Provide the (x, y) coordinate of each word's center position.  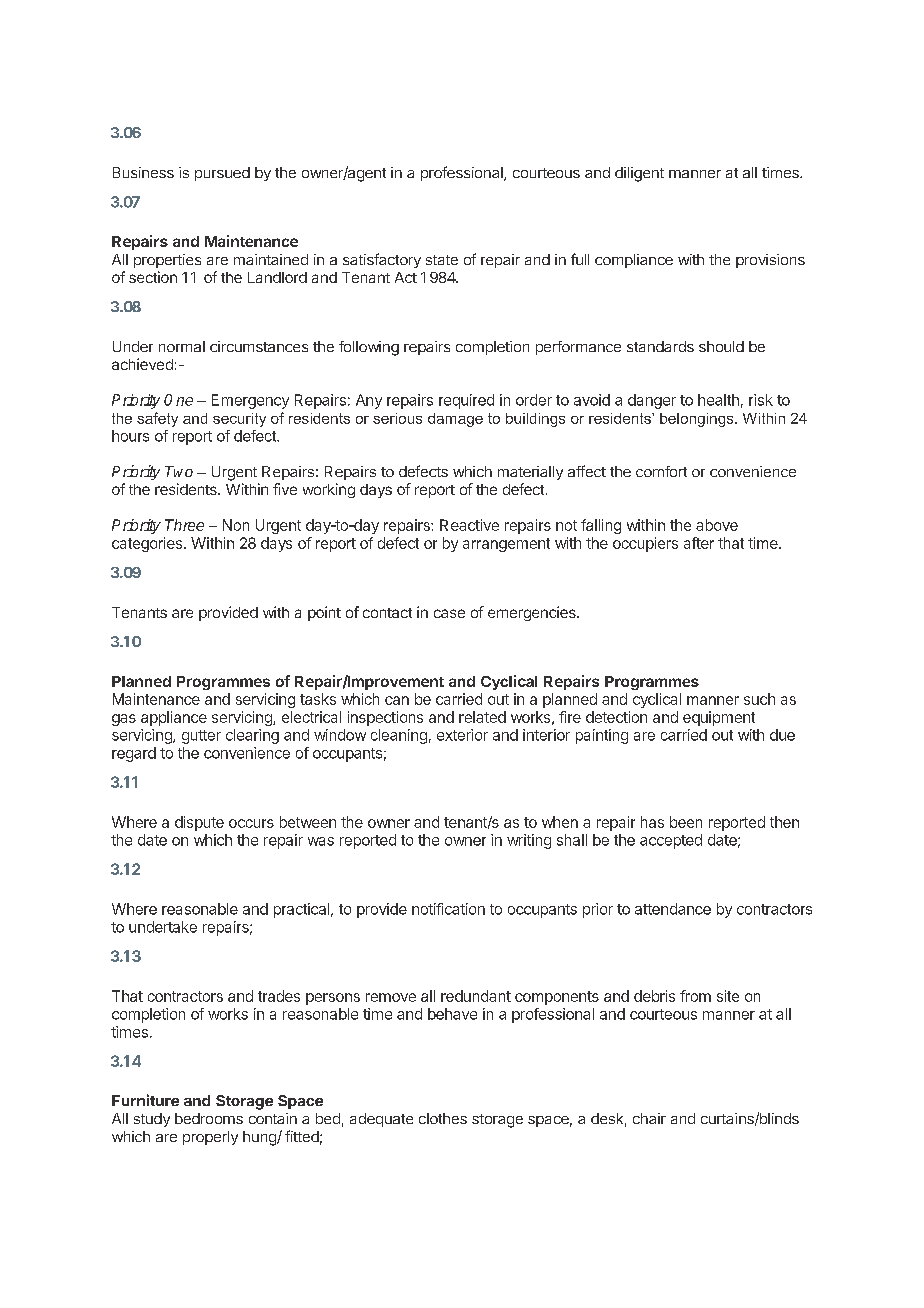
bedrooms (209, 1118)
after (699, 543)
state (442, 260)
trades (279, 996)
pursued (222, 174)
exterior (462, 735)
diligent (639, 174)
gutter (201, 737)
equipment (719, 718)
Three (184, 525)
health (718, 400)
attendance (673, 909)
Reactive (469, 525)
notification (448, 909)
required (466, 401)
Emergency (250, 401)
